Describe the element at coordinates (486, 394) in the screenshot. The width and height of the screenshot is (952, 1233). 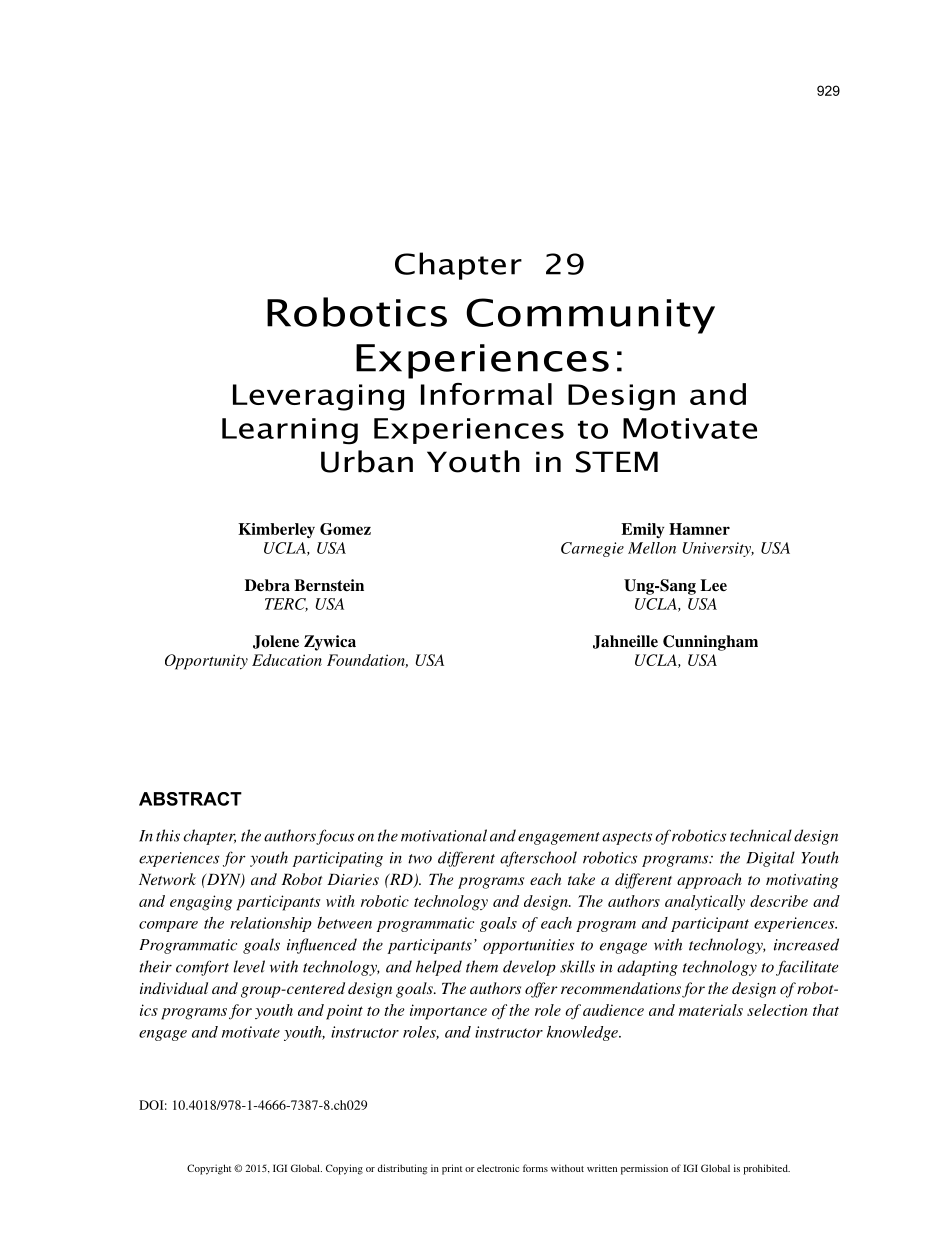
I see `Informal` at that location.
